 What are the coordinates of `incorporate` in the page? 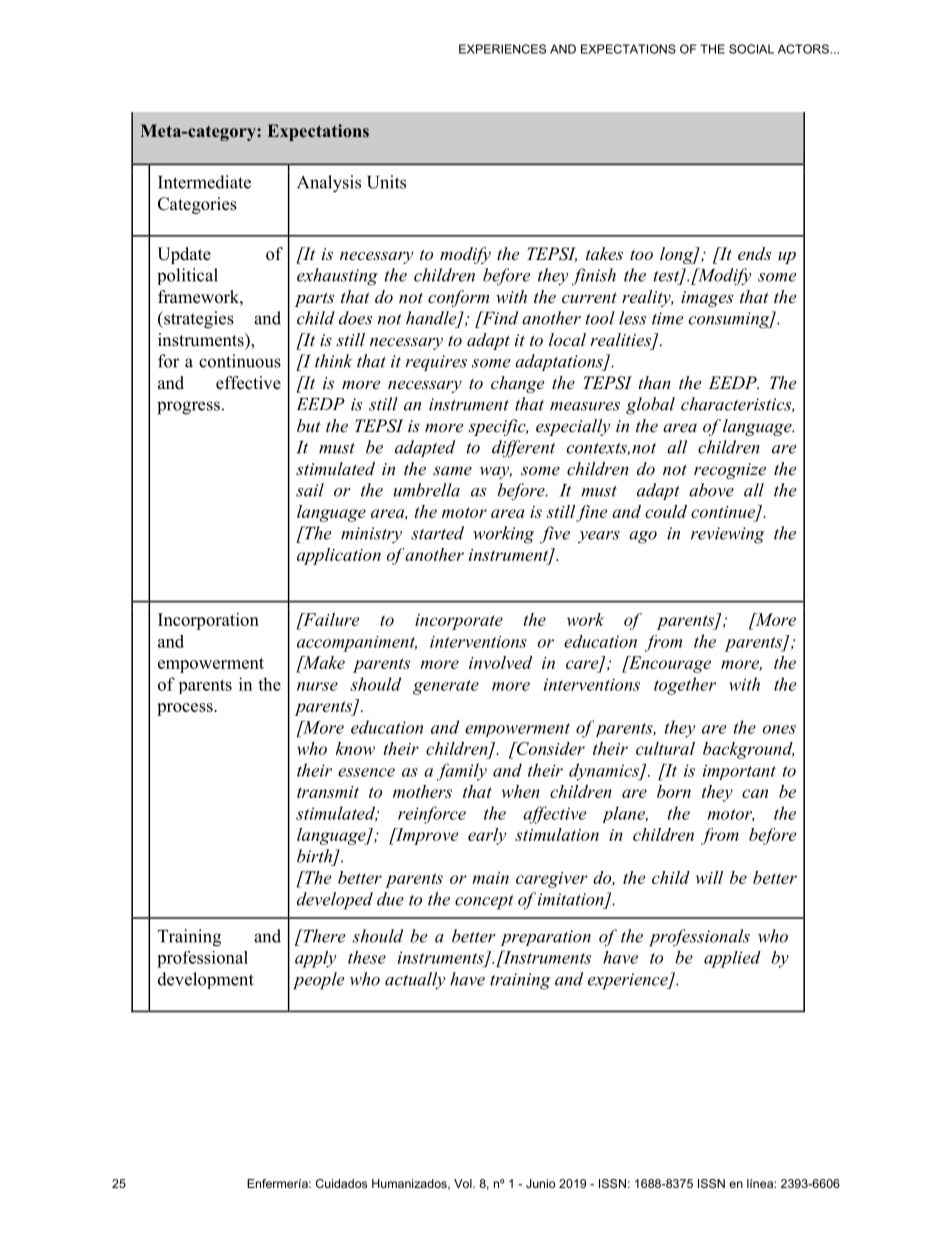 It's located at (459, 622).
